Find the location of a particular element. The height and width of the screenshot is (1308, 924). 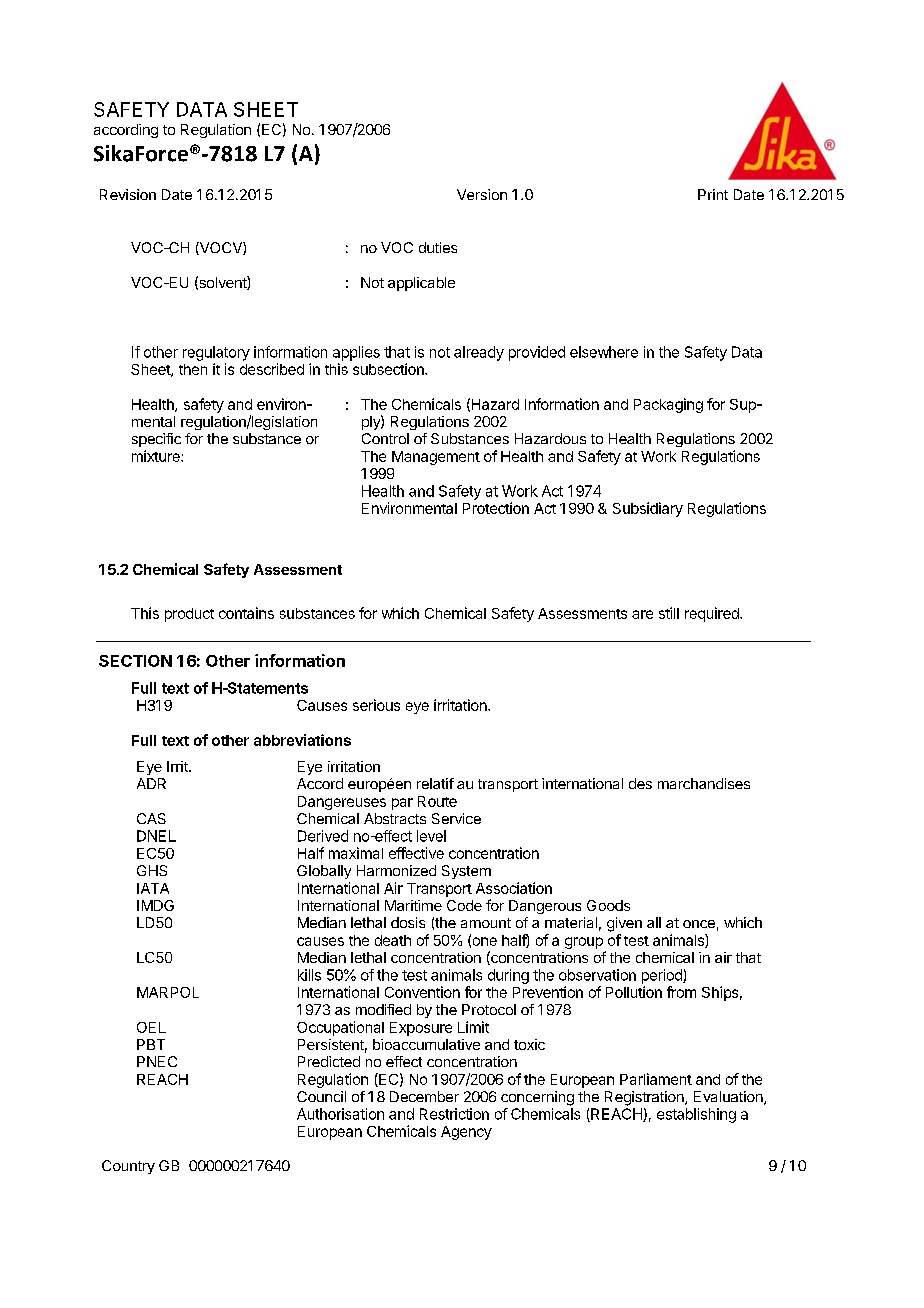

duties is located at coordinates (438, 247).
